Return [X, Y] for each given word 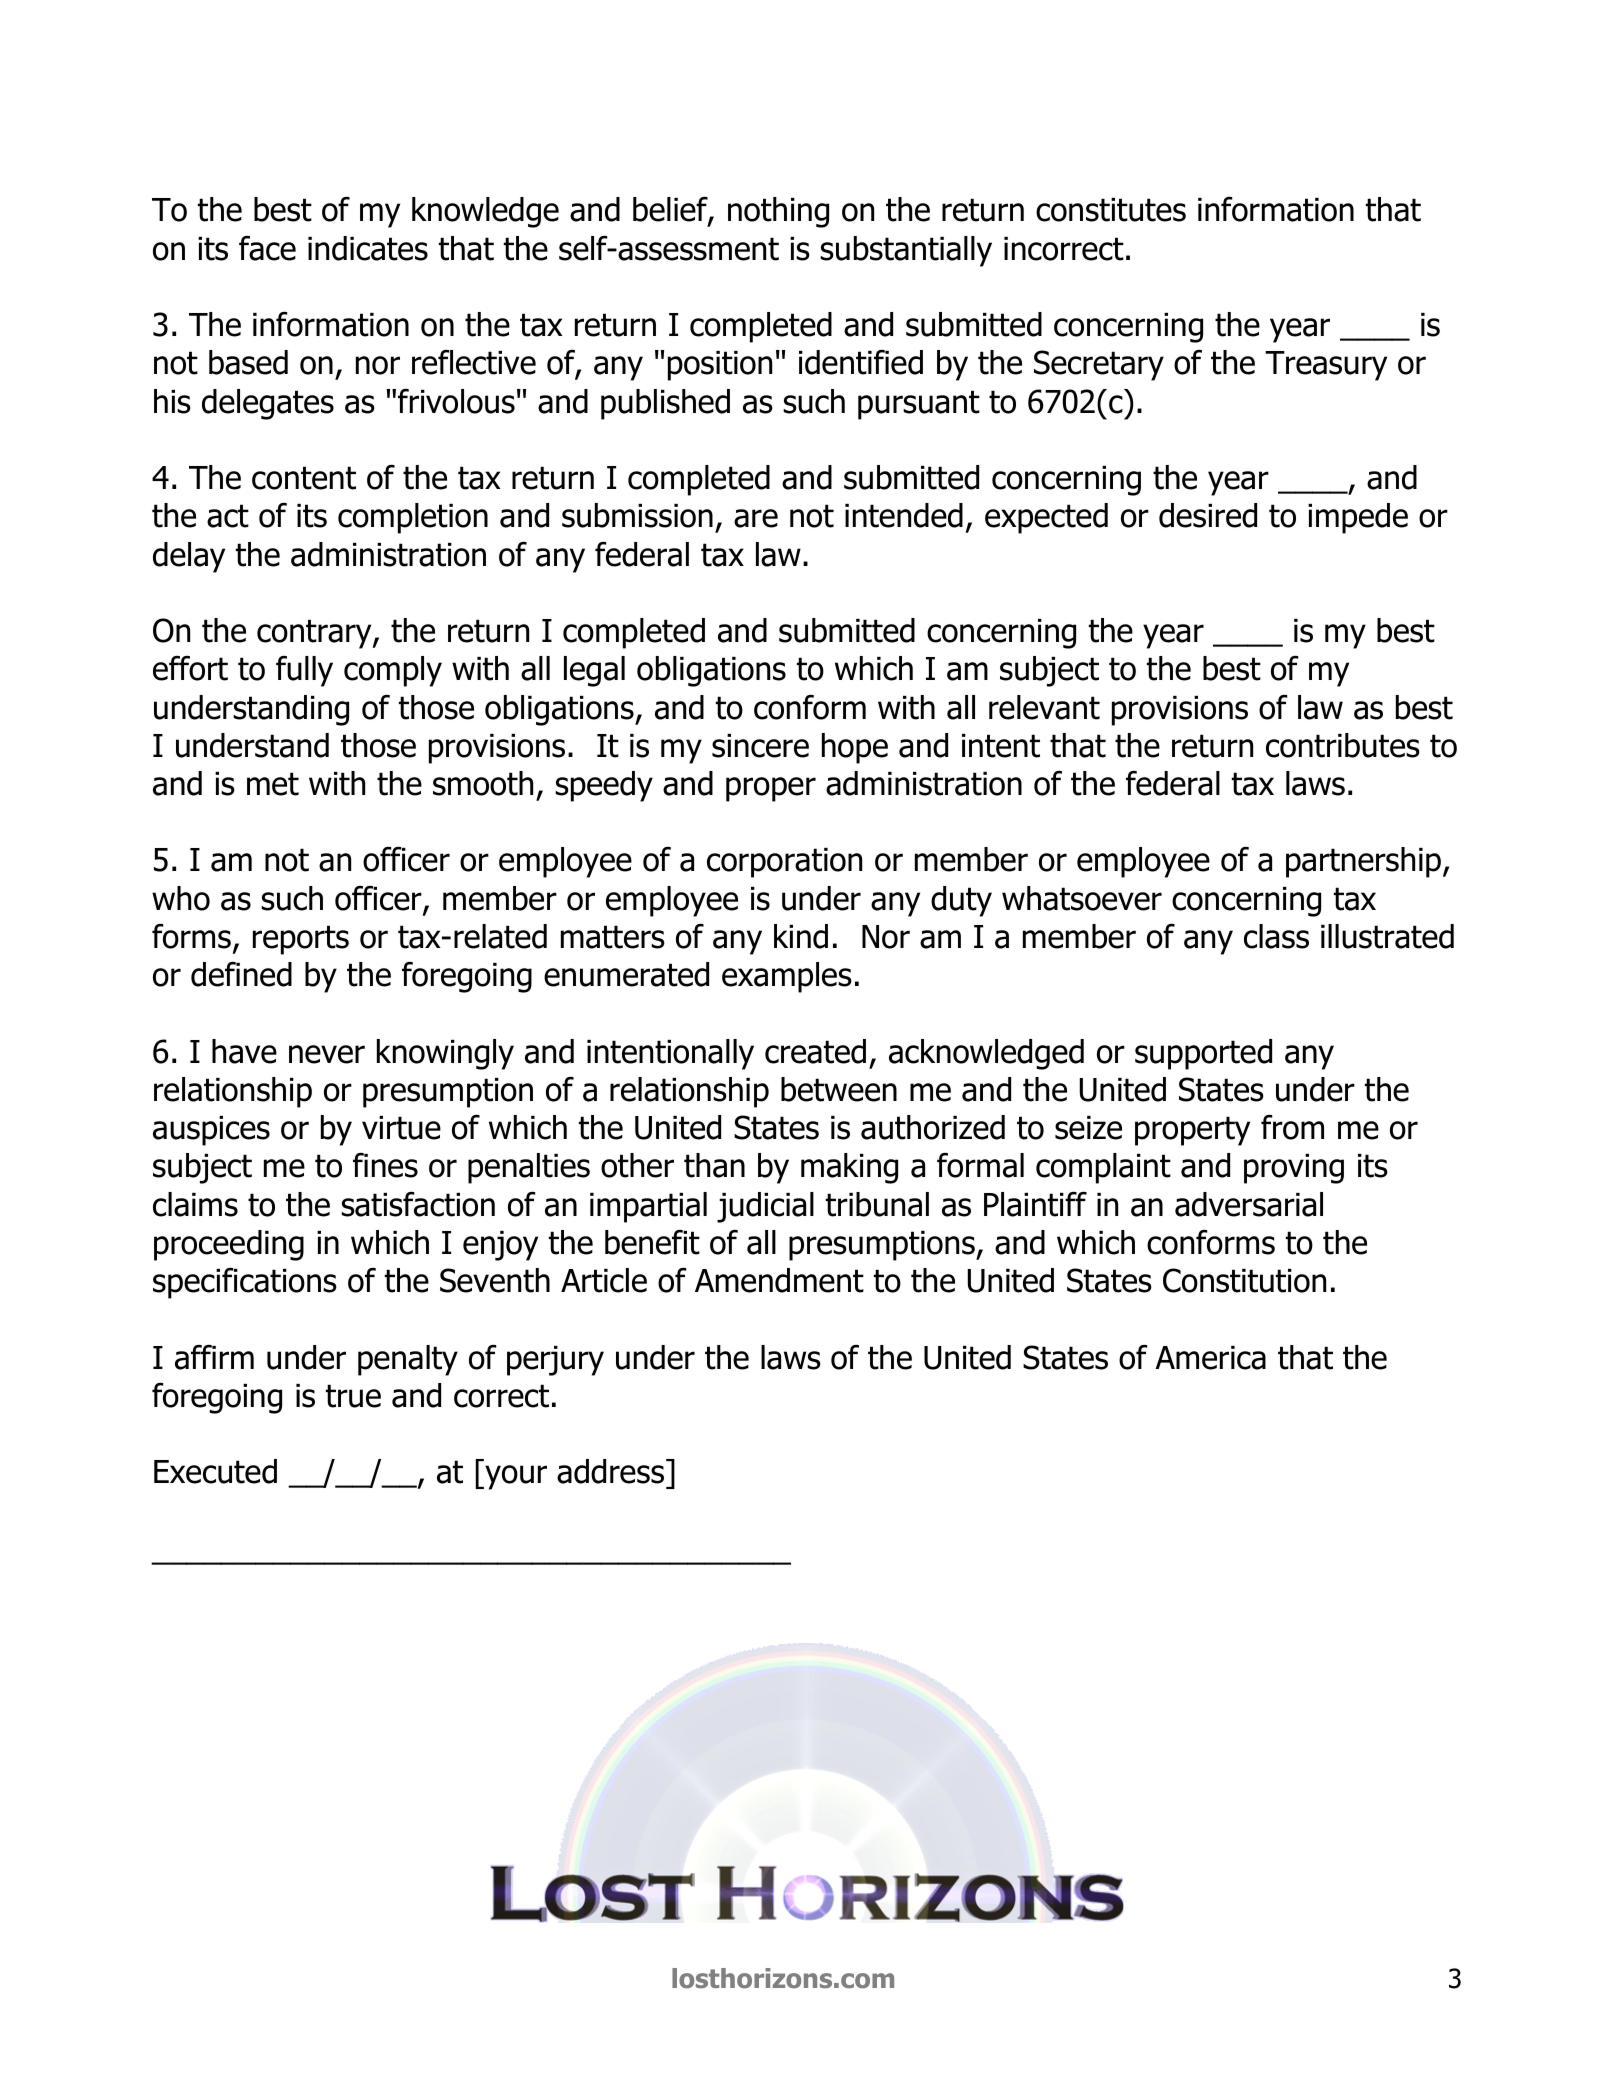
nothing [778, 212]
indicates [368, 248]
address [612, 1471]
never [327, 1054]
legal [594, 671]
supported [1203, 1054]
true [353, 1396]
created [815, 1051]
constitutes [1111, 210]
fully [304, 671]
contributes [1343, 745]
